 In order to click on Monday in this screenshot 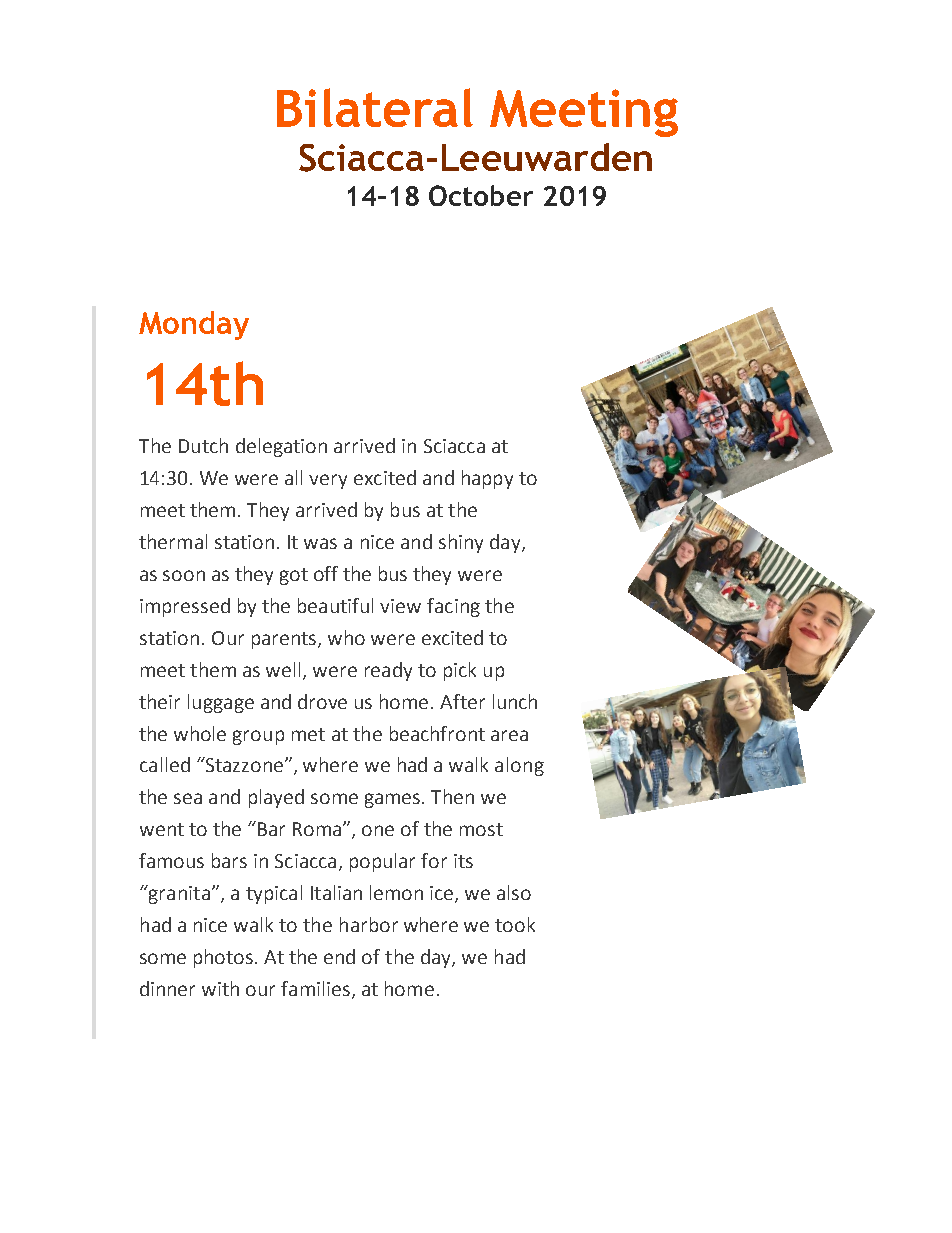, I will do `click(194, 325)`.
